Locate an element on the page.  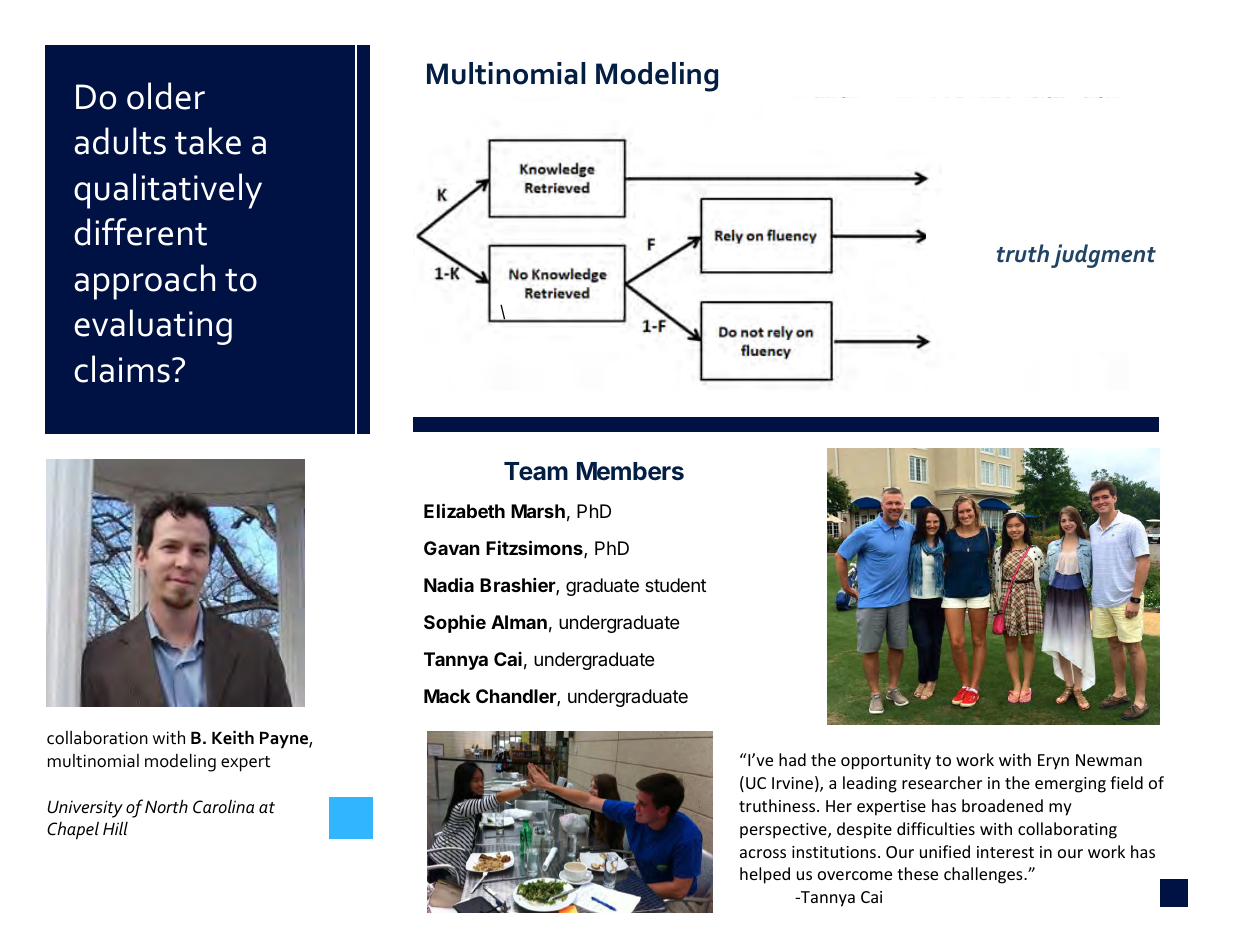
Elizabeth is located at coordinates (464, 510).
